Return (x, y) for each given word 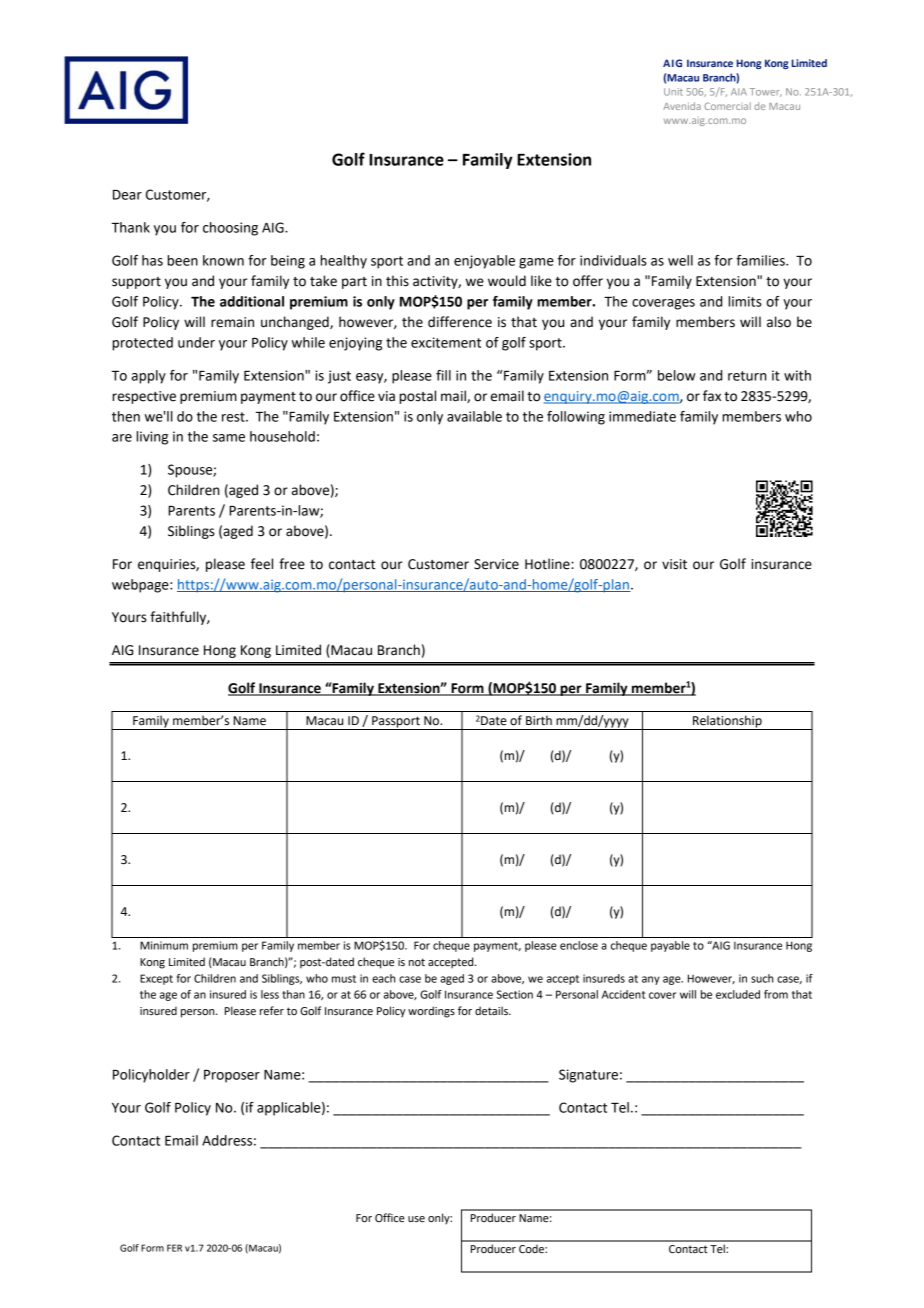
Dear (127, 195)
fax (712, 396)
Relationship (727, 722)
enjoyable (484, 262)
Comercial (727, 106)
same (229, 438)
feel (262, 564)
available (474, 416)
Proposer (232, 1076)
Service (496, 564)
